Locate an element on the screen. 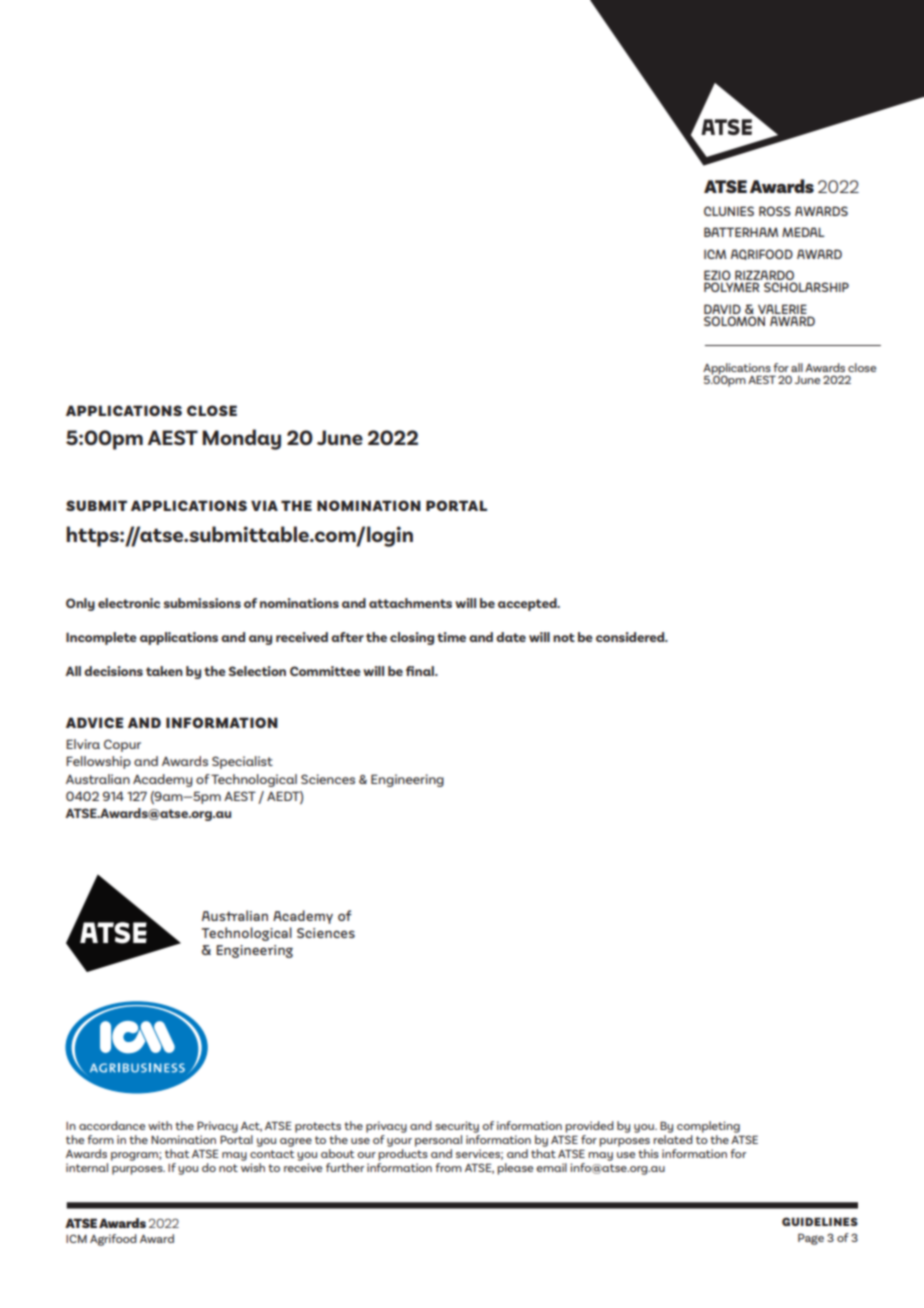 This screenshot has width=924, height=1308. internal is located at coordinates (87, 1167).
